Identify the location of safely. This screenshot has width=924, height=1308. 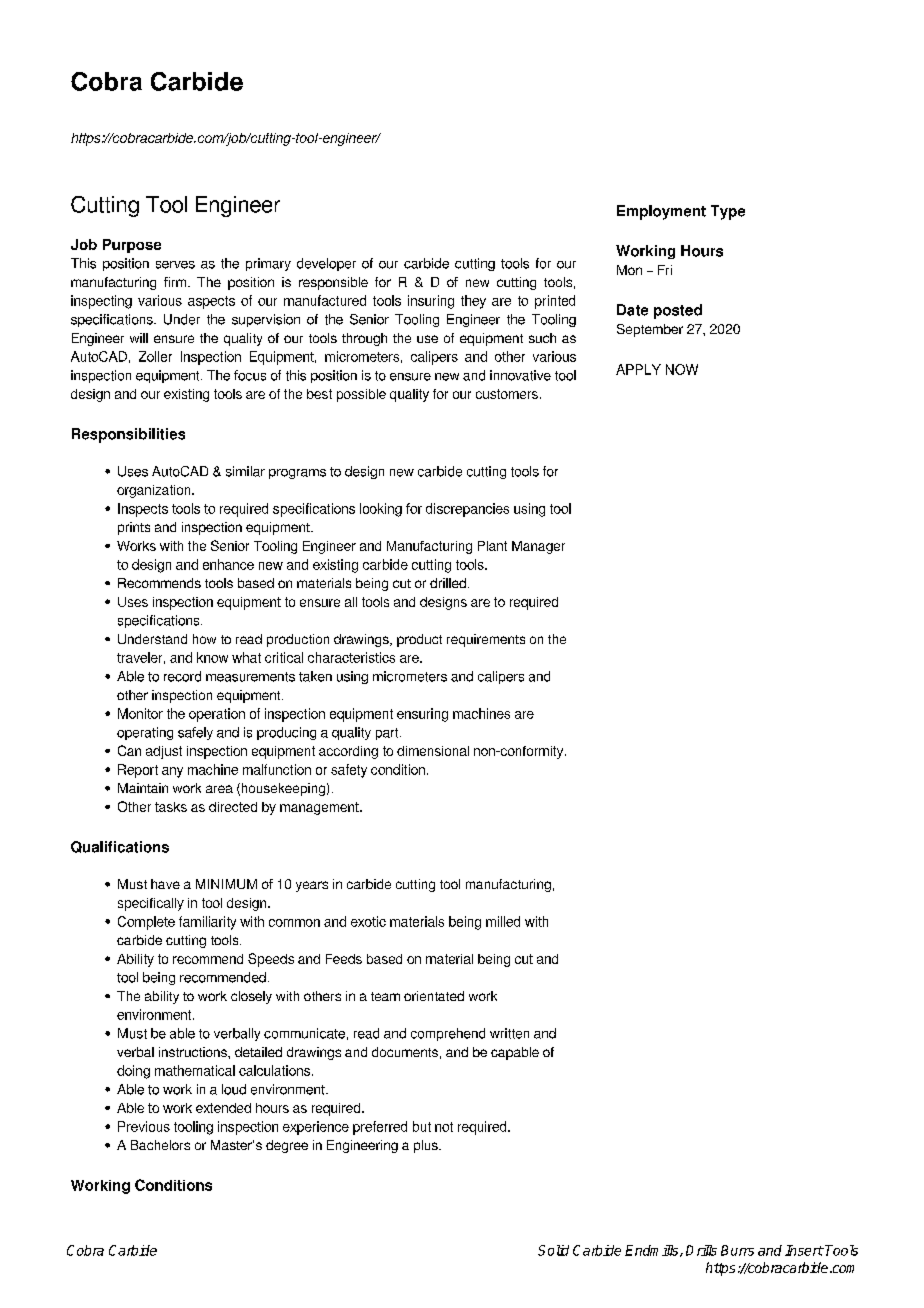
(195, 733).
